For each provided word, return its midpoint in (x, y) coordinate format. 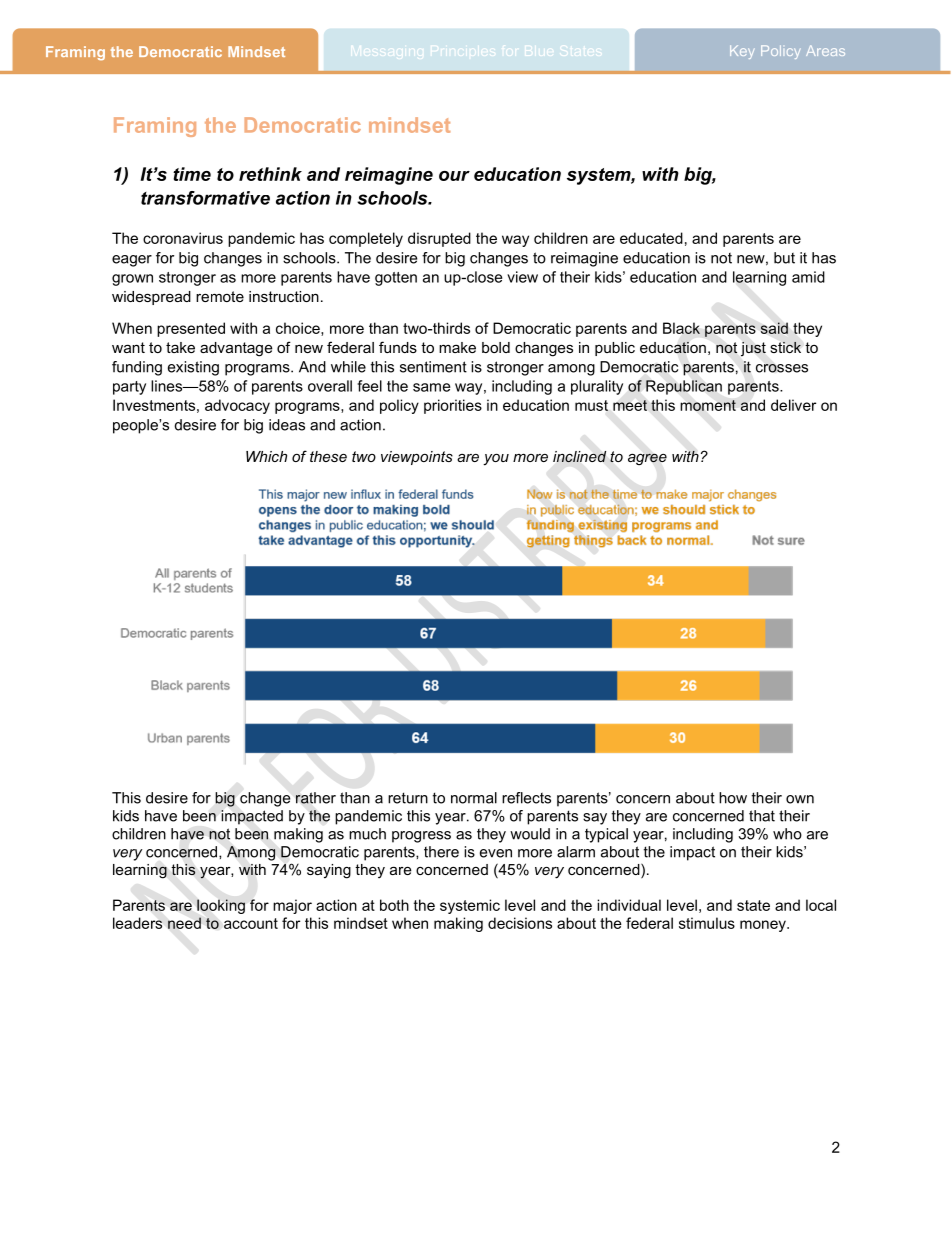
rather (316, 798)
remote (220, 296)
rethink (270, 174)
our (454, 176)
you (496, 460)
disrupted (439, 239)
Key (742, 52)
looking (221, 906)
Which (266, 456)
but (784, 258)
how (733, 798)
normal (474, 798)
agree (647, 459)
